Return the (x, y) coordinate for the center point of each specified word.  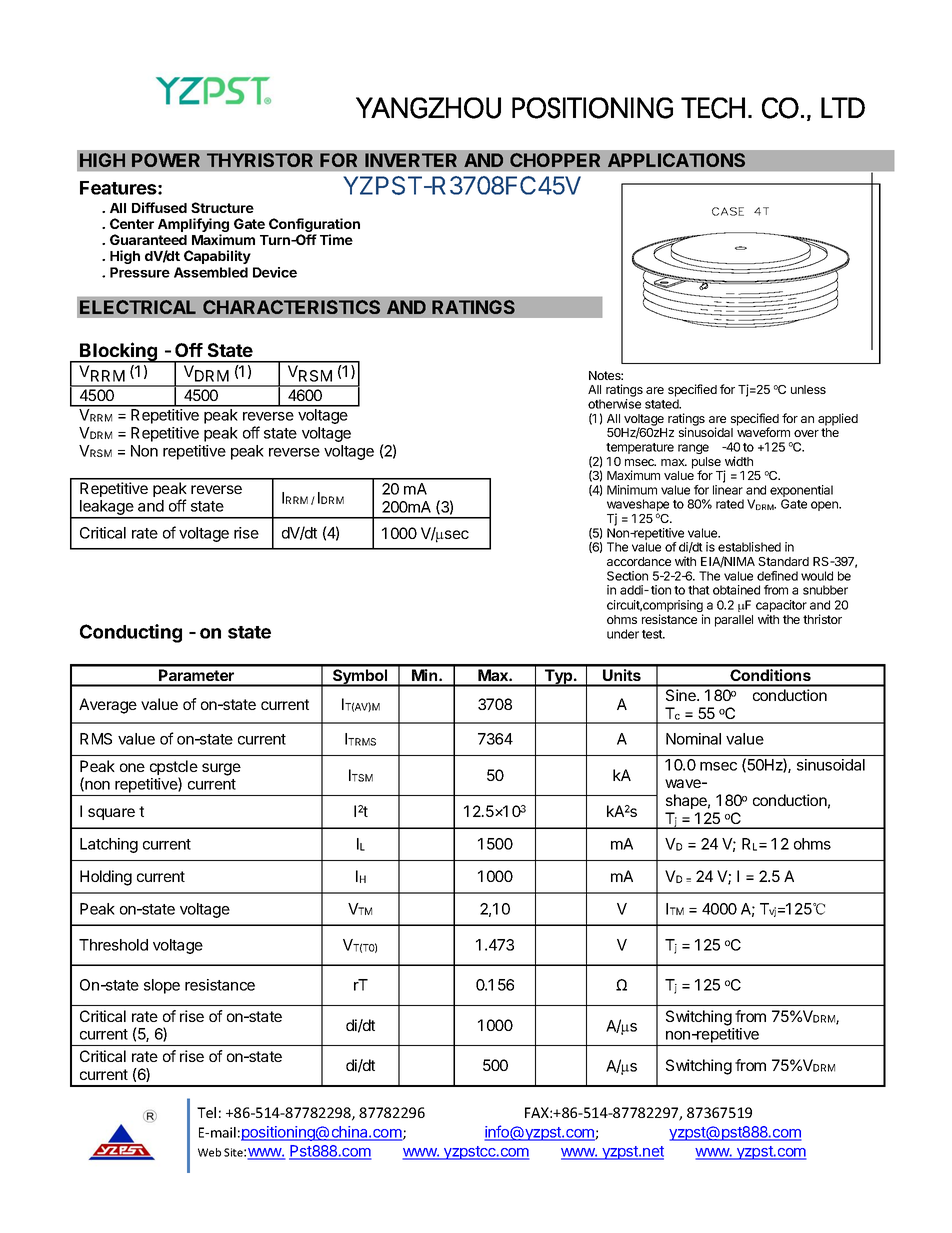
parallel (734, 621)
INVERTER (411, 160)
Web (209, 1152)
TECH (713, 108)
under (623, 634)
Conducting (131, 633)
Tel (206, 1112)
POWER (166, 160)
